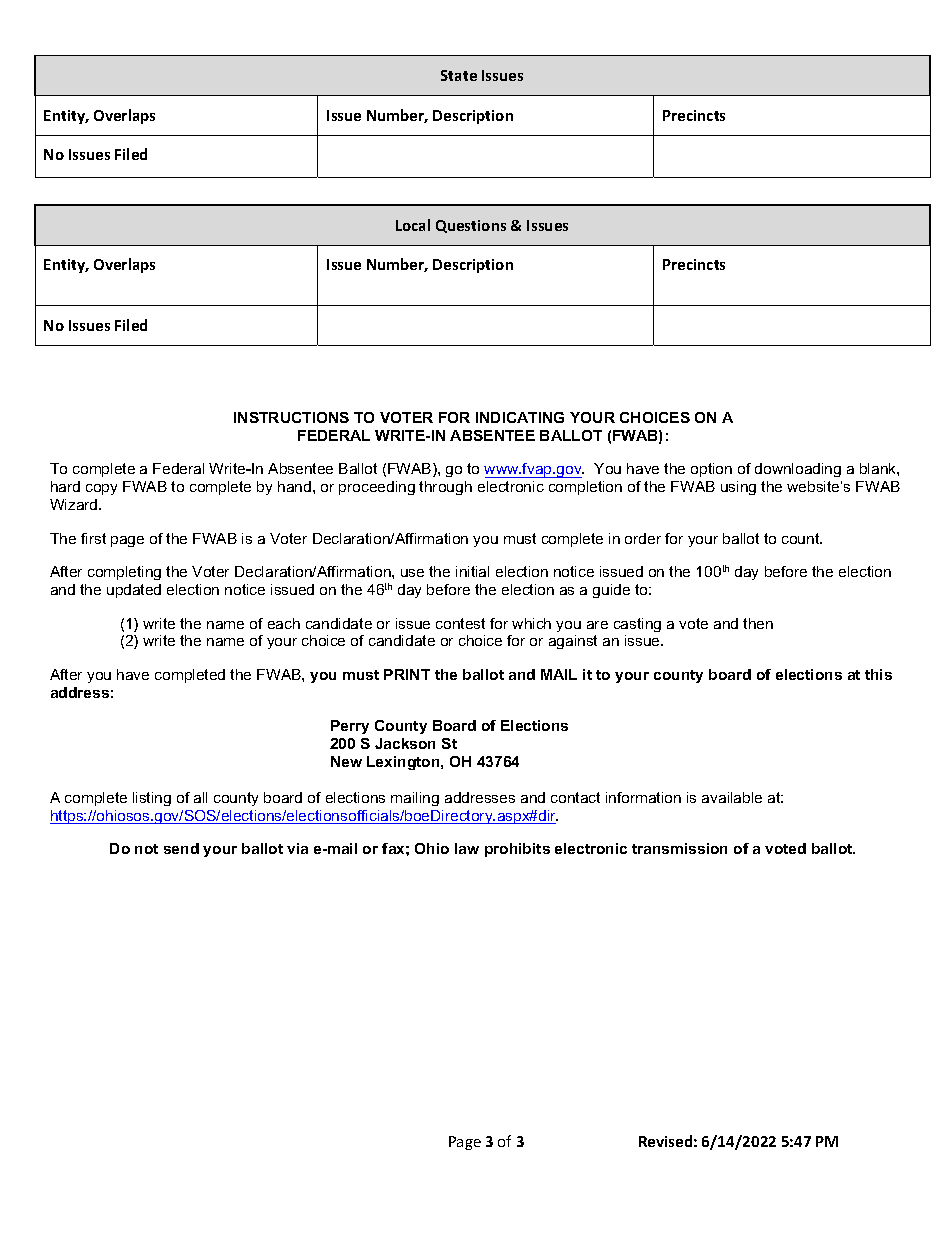  What do you see at coordinates (181, 848) in the document?
I see `send` at bounding box center [181, 848].
